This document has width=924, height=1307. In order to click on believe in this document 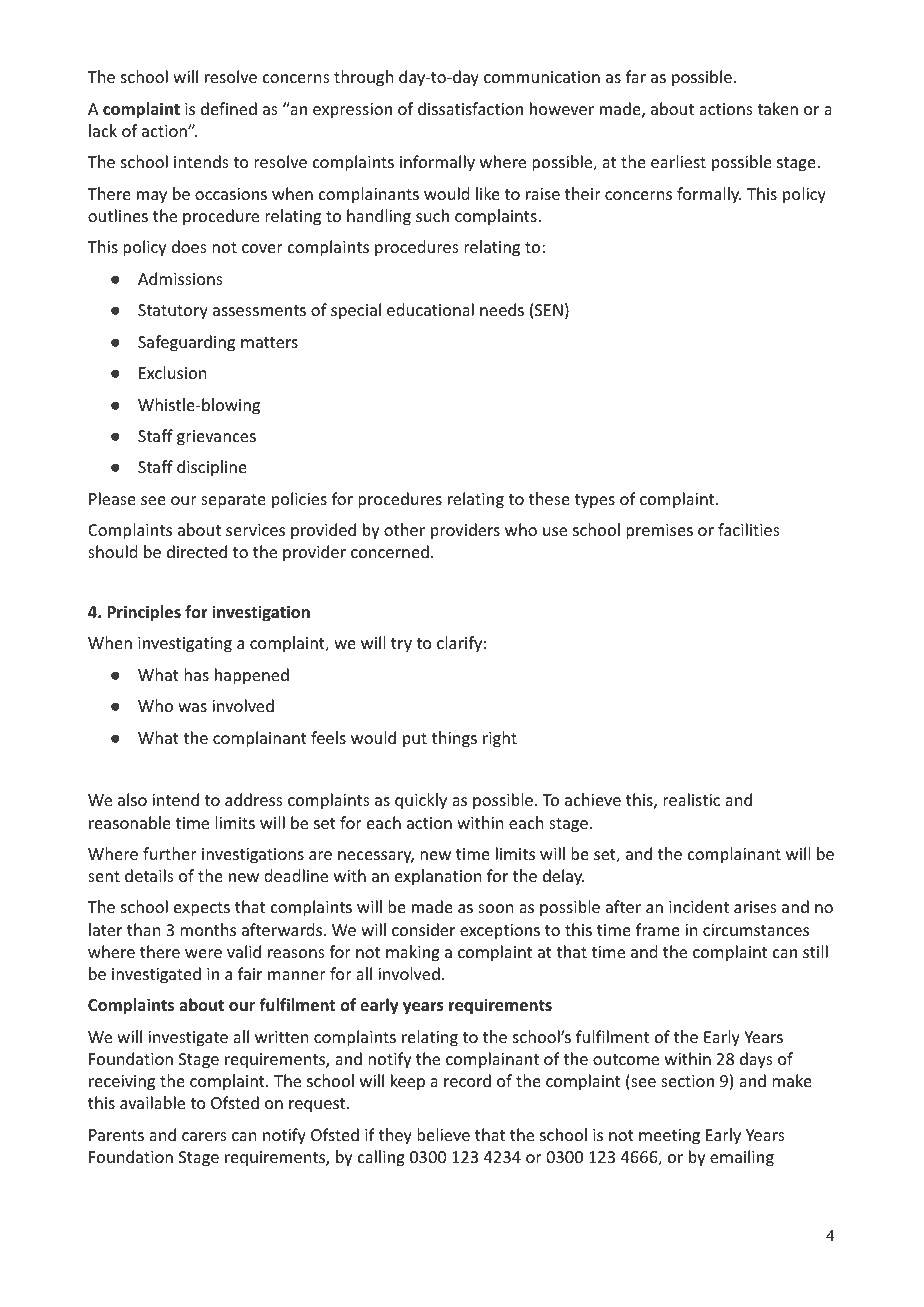, I will do `click(443, 1134)`.
